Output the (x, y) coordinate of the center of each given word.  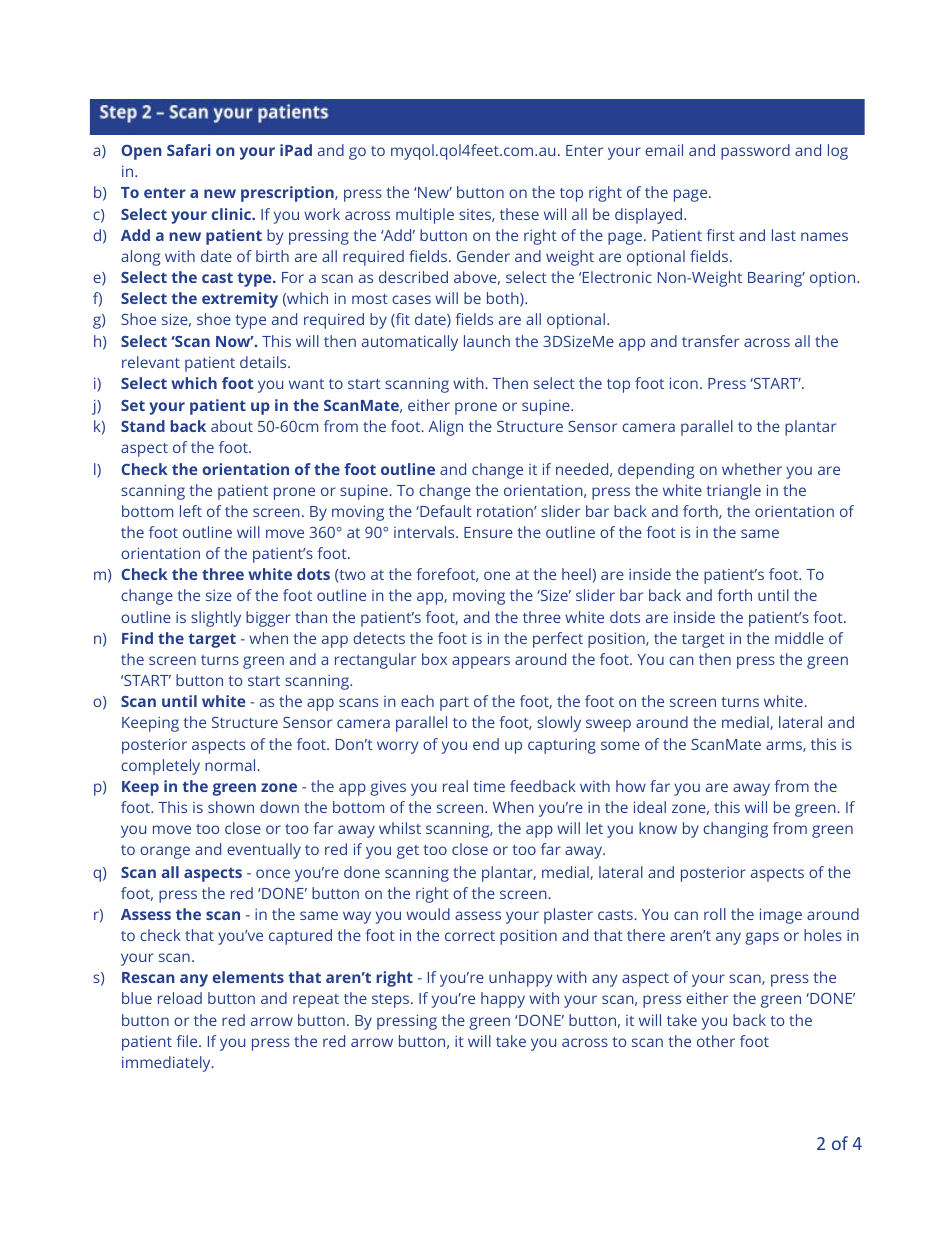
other (716, 1041)
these (519, 214)
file (188, 1041)
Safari (189, 150)
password (755, 152)
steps (392, 1001)
